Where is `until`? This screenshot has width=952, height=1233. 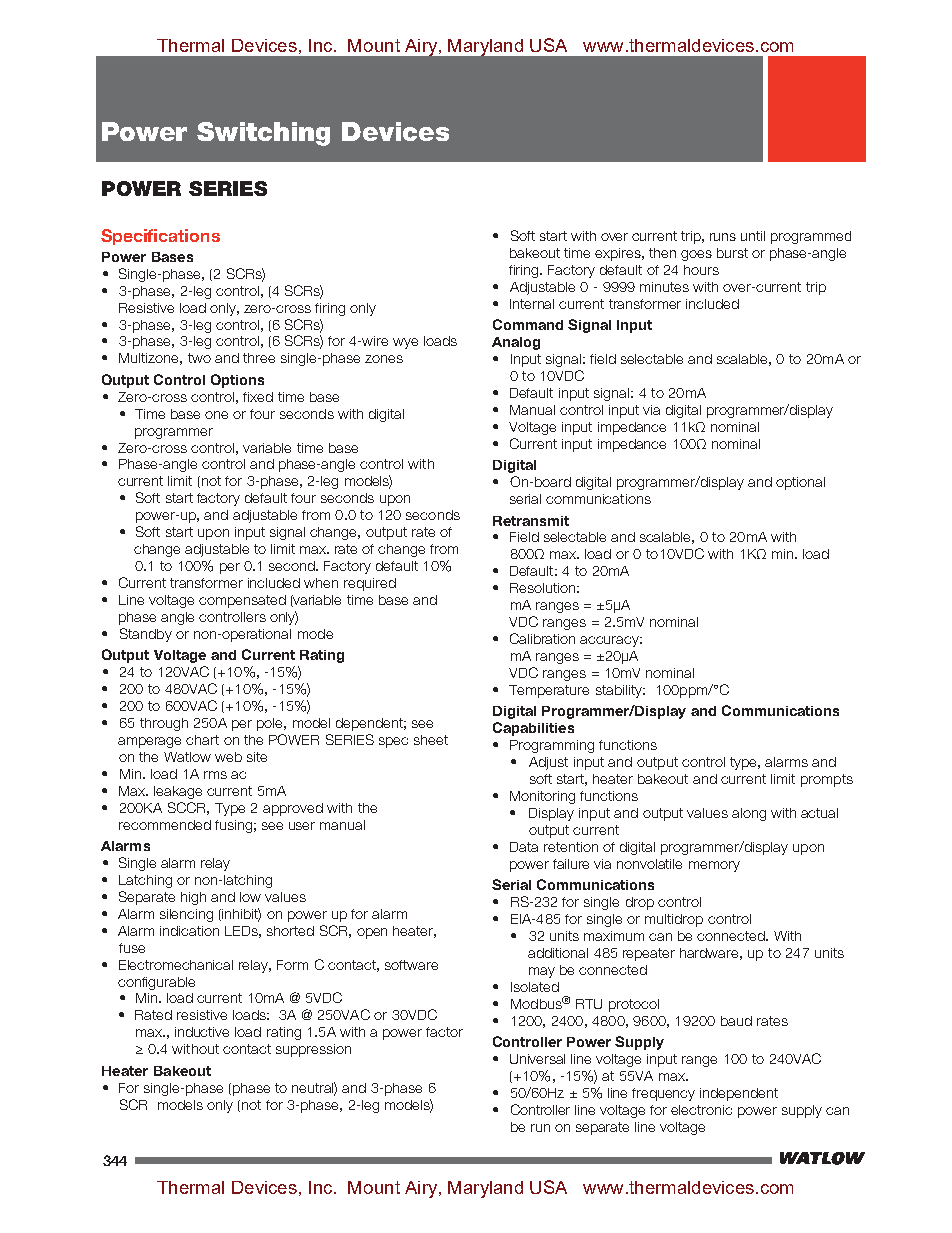 until is located at coordinates (753, 236).
